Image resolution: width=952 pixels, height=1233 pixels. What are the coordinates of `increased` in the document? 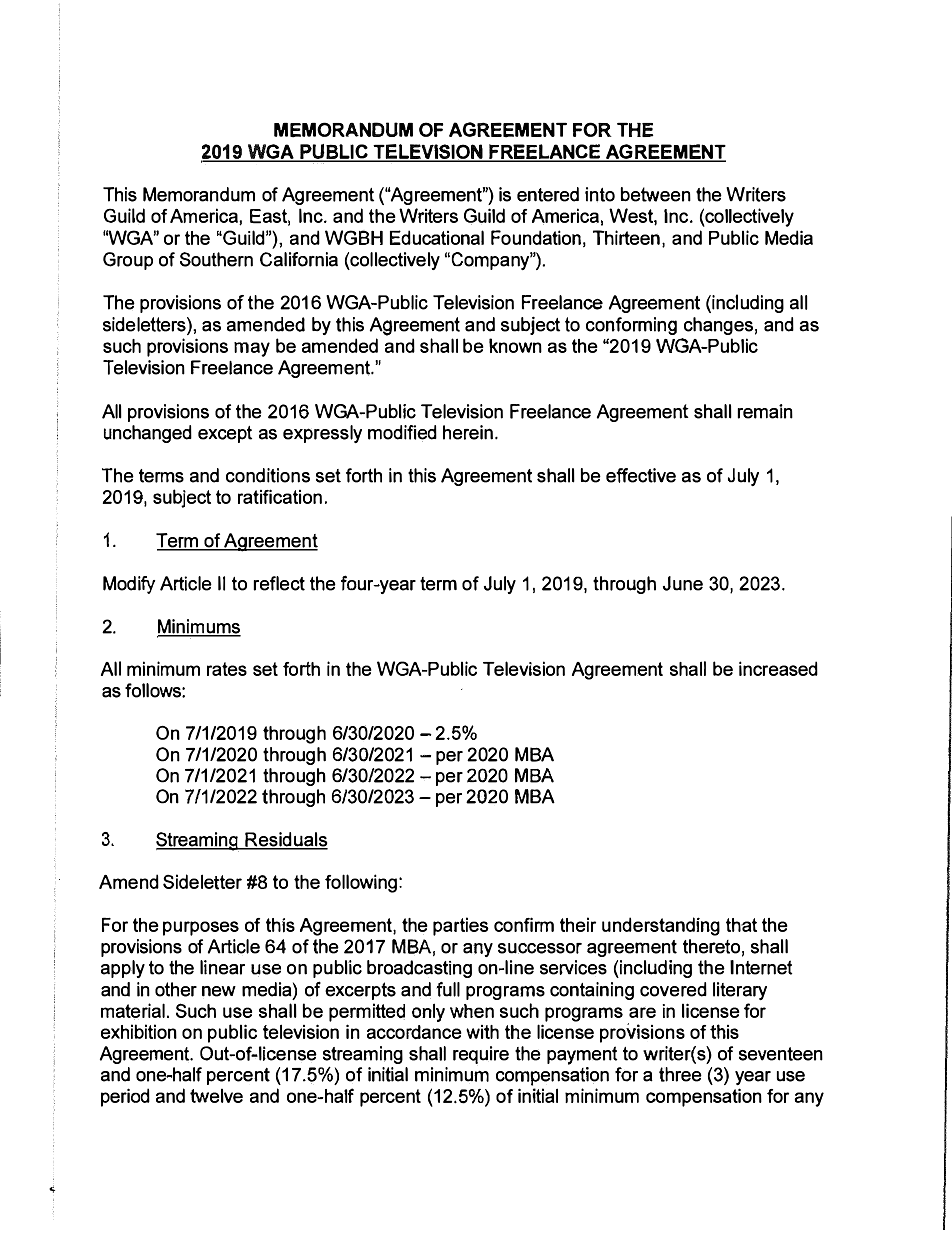 It's located at (778, 668).
